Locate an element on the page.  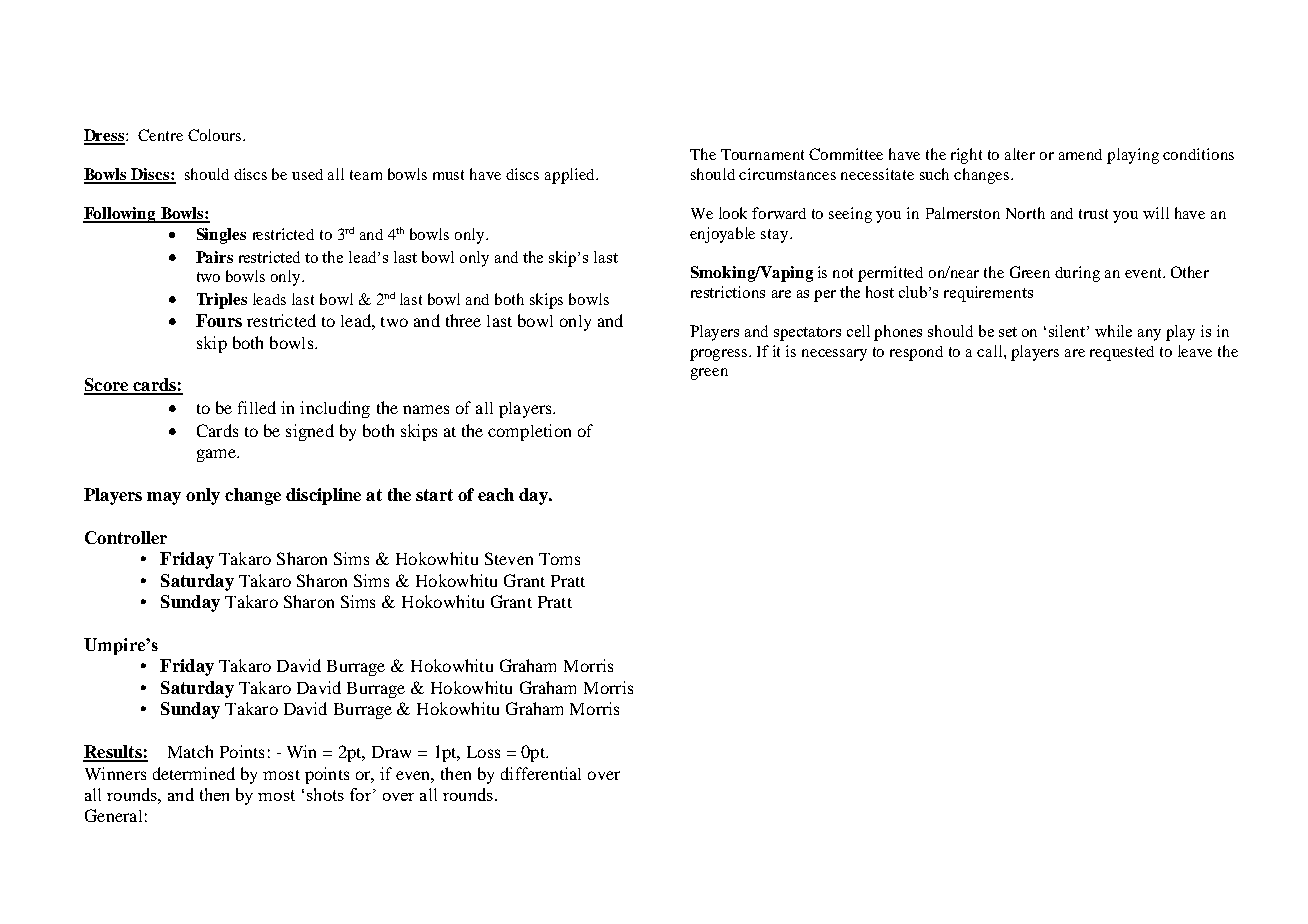
Toms is located at coordinates (559, 559).
